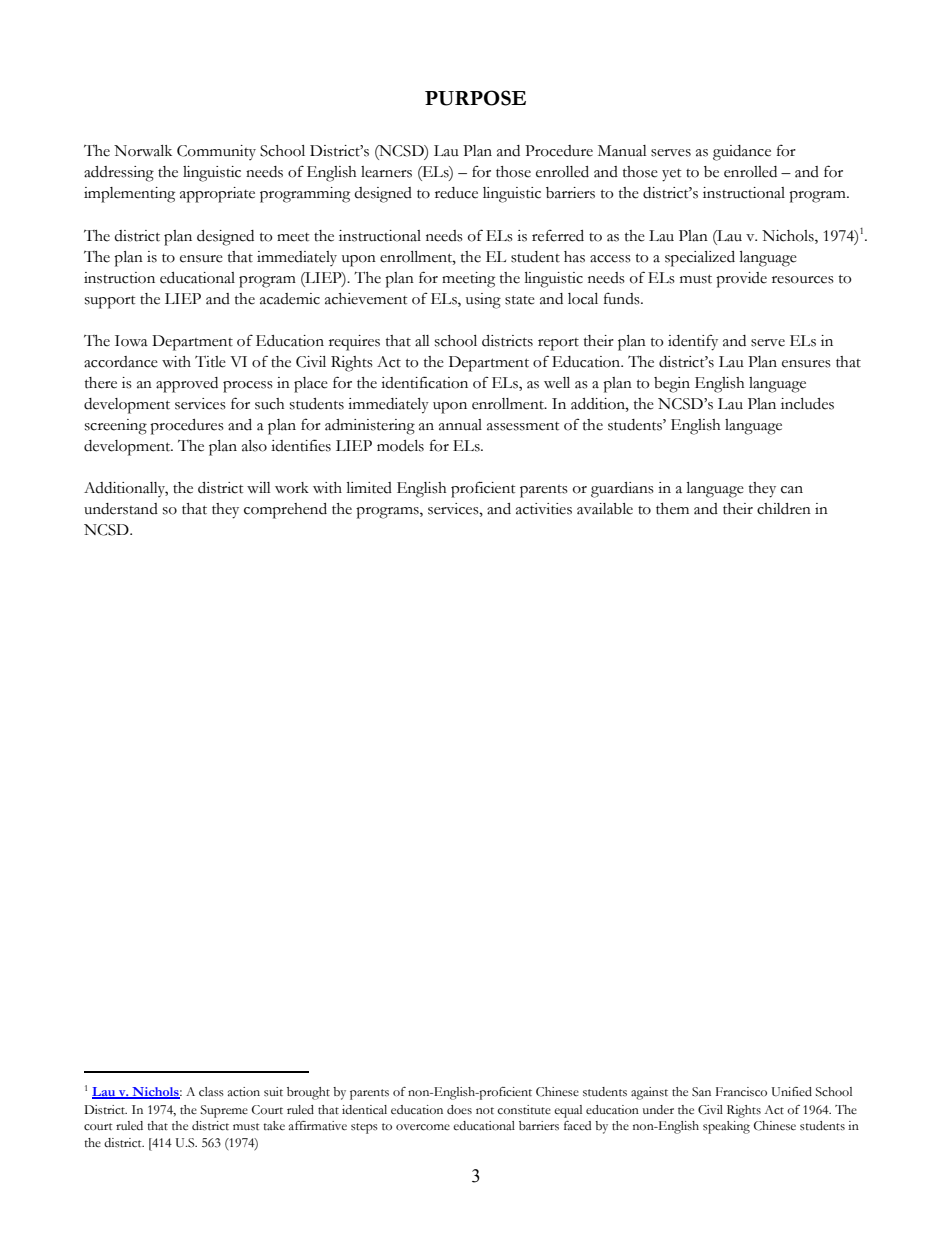 Image resolution: width=952 pixels, height=1233 pixels. I want to click on them, so click(672, 509).
